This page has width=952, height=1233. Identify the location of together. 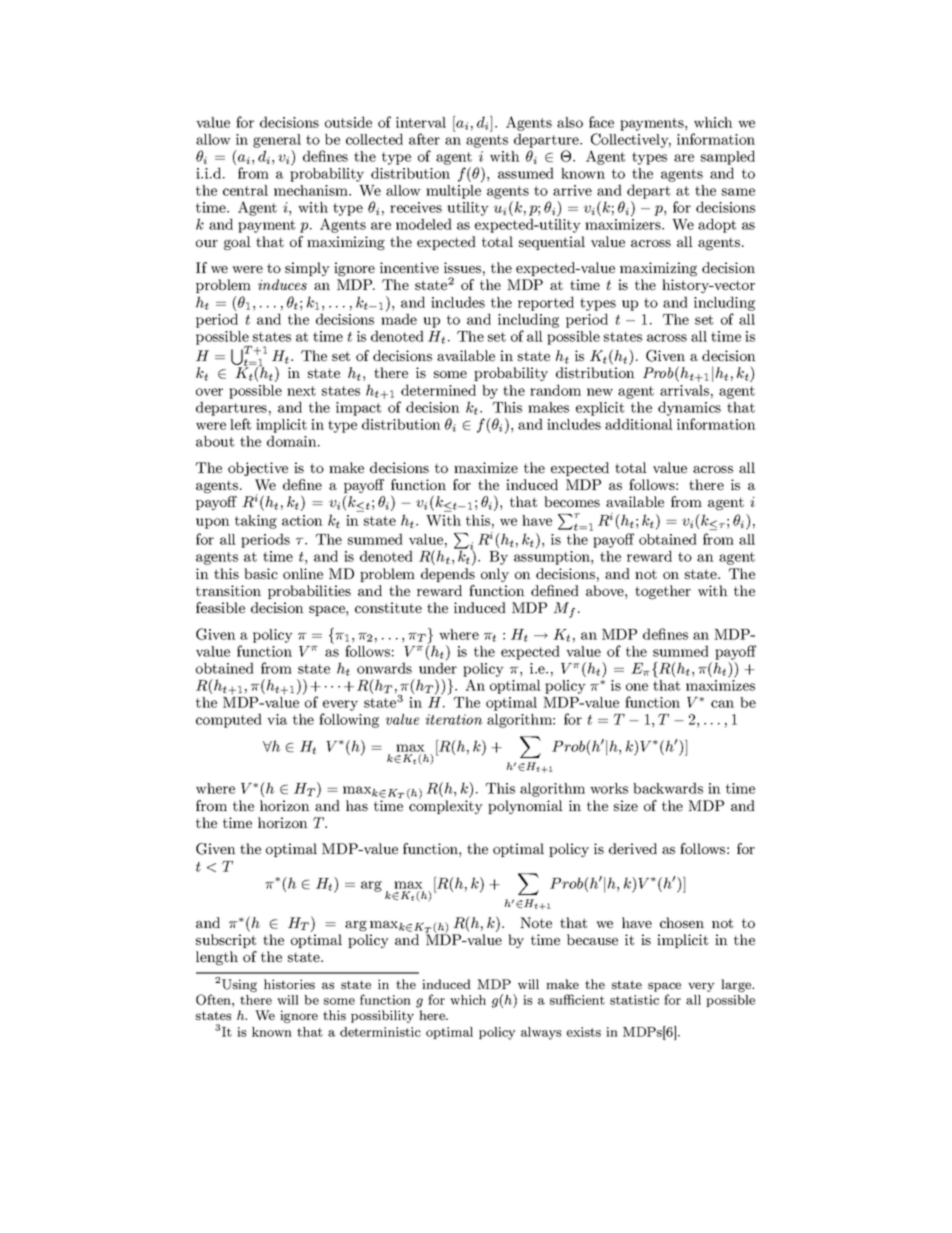
(663, 592).
